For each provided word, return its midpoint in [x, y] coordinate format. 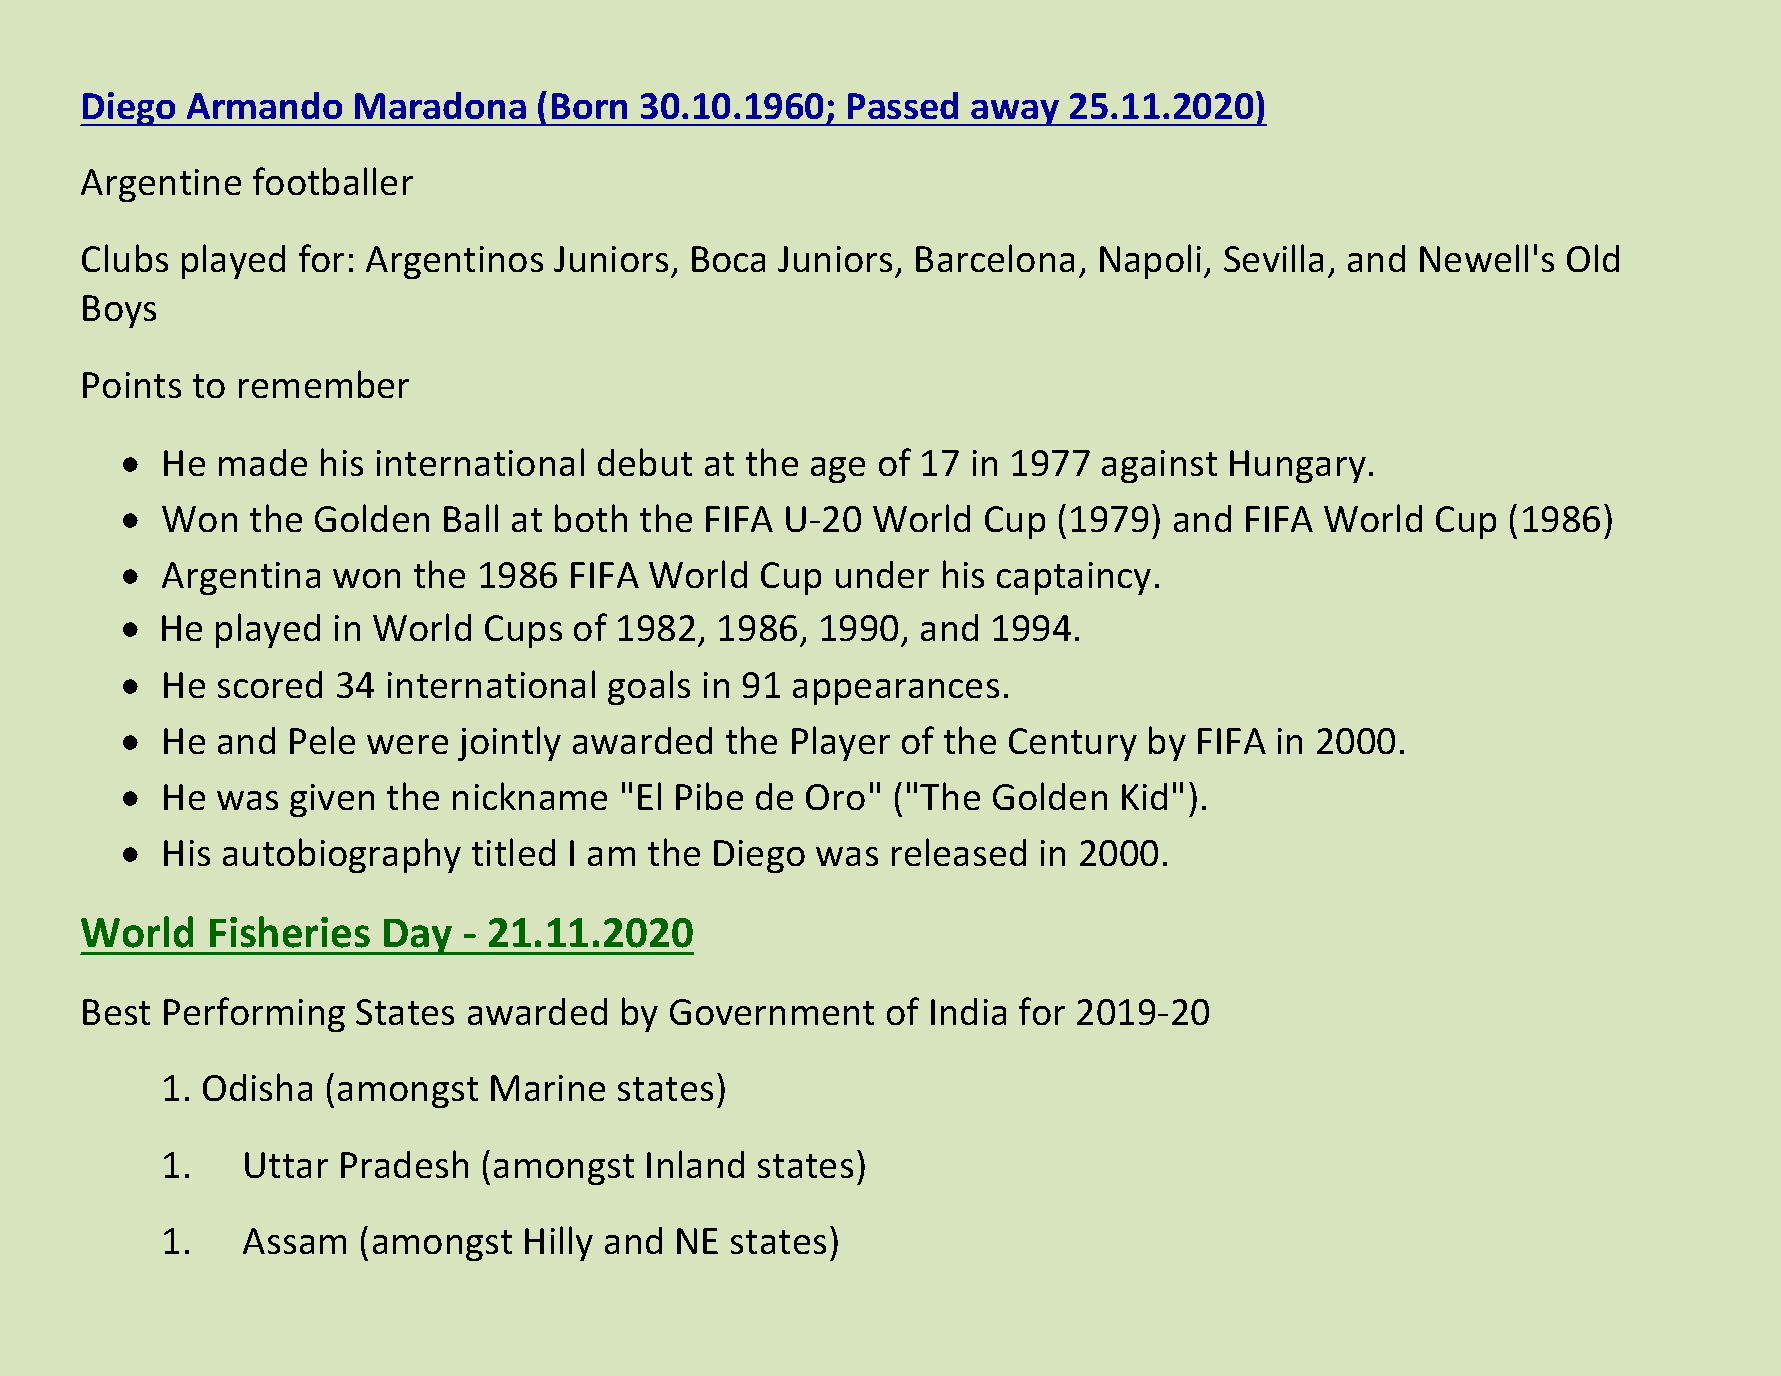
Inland [695, 1164]
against [1159, 466]
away [1016, 113]
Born [589, 106]
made [263, 462]
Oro [835, 797]
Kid [1144, 796]
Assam [294, 1241]
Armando [264, 105]
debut [645, 462]
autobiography [342, 855]
